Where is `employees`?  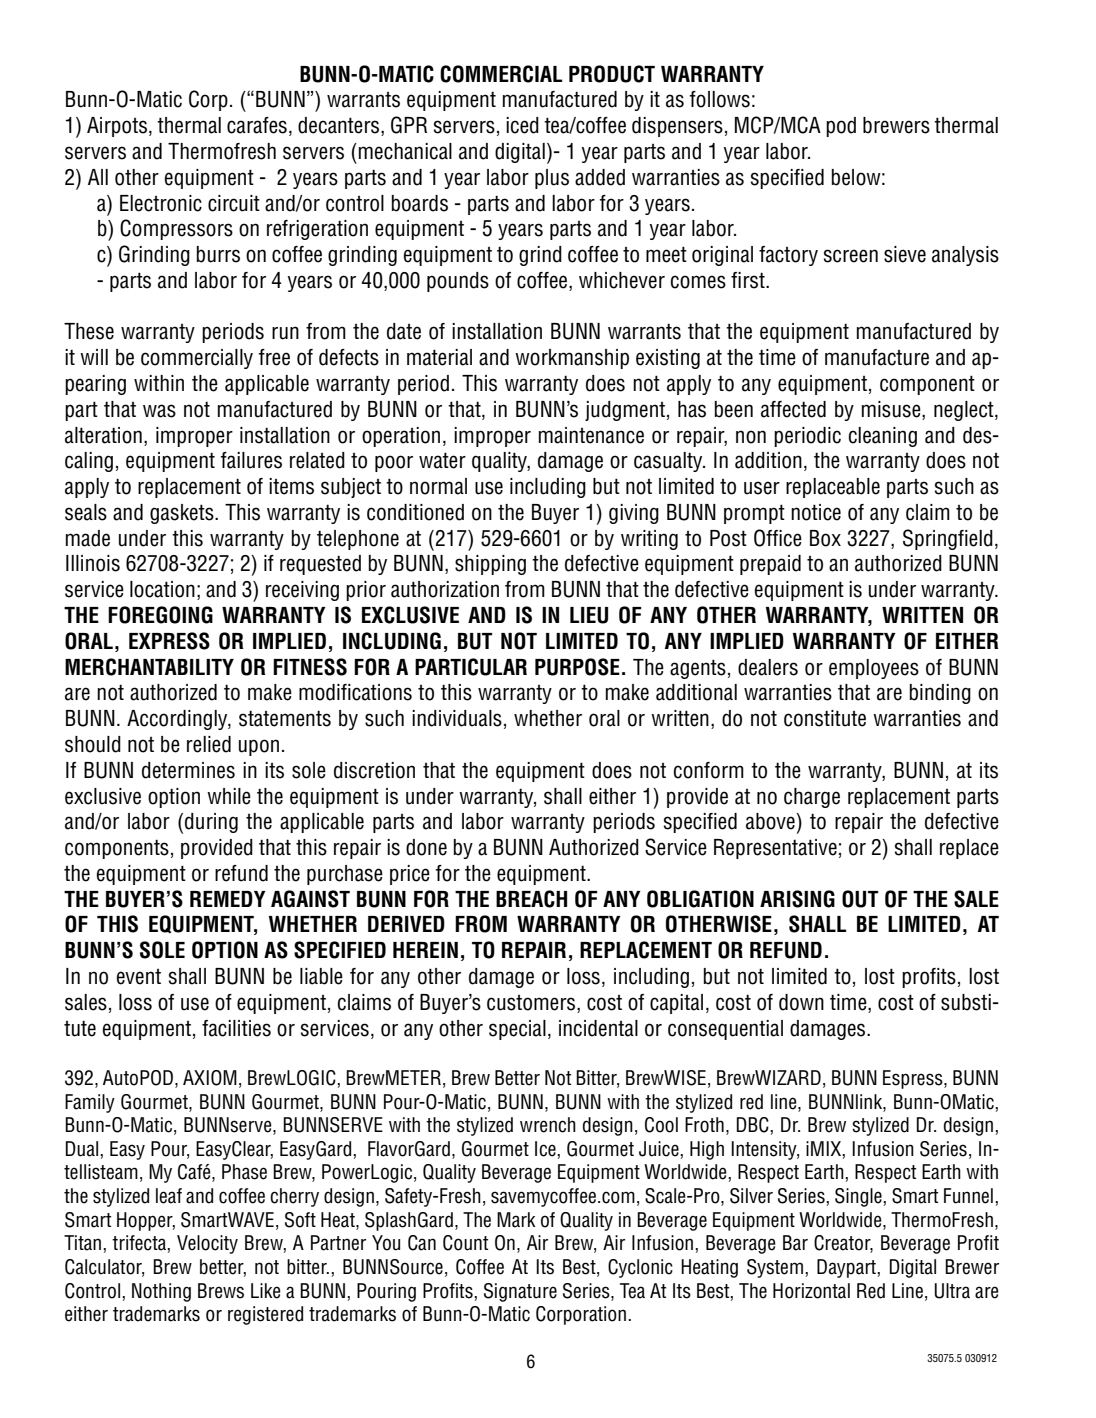
employees is located at coordinates (874, 669).
